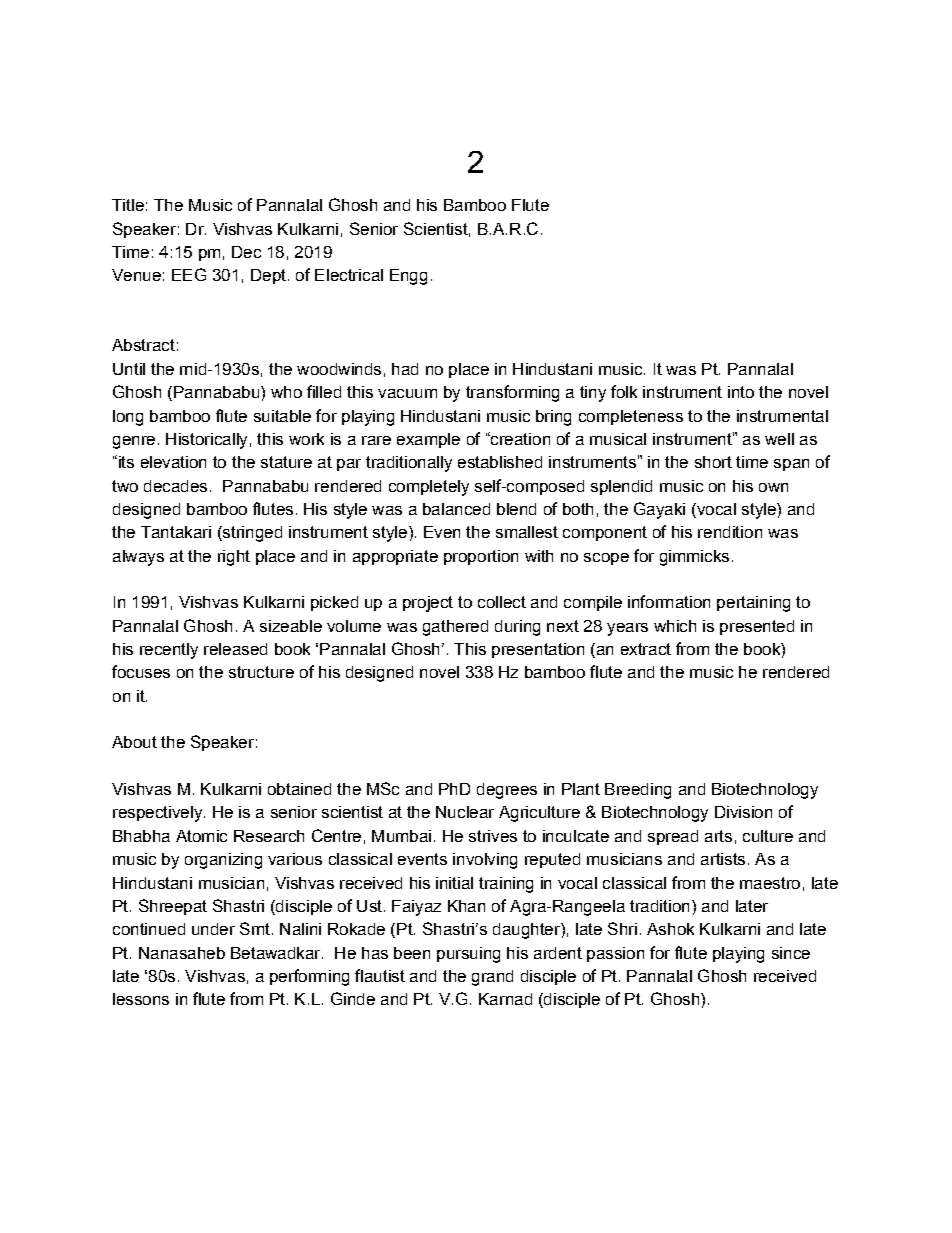  What do you see at coordinates (189, 274) in the document?
I see `EEG` at bounding box center [189, 274].
